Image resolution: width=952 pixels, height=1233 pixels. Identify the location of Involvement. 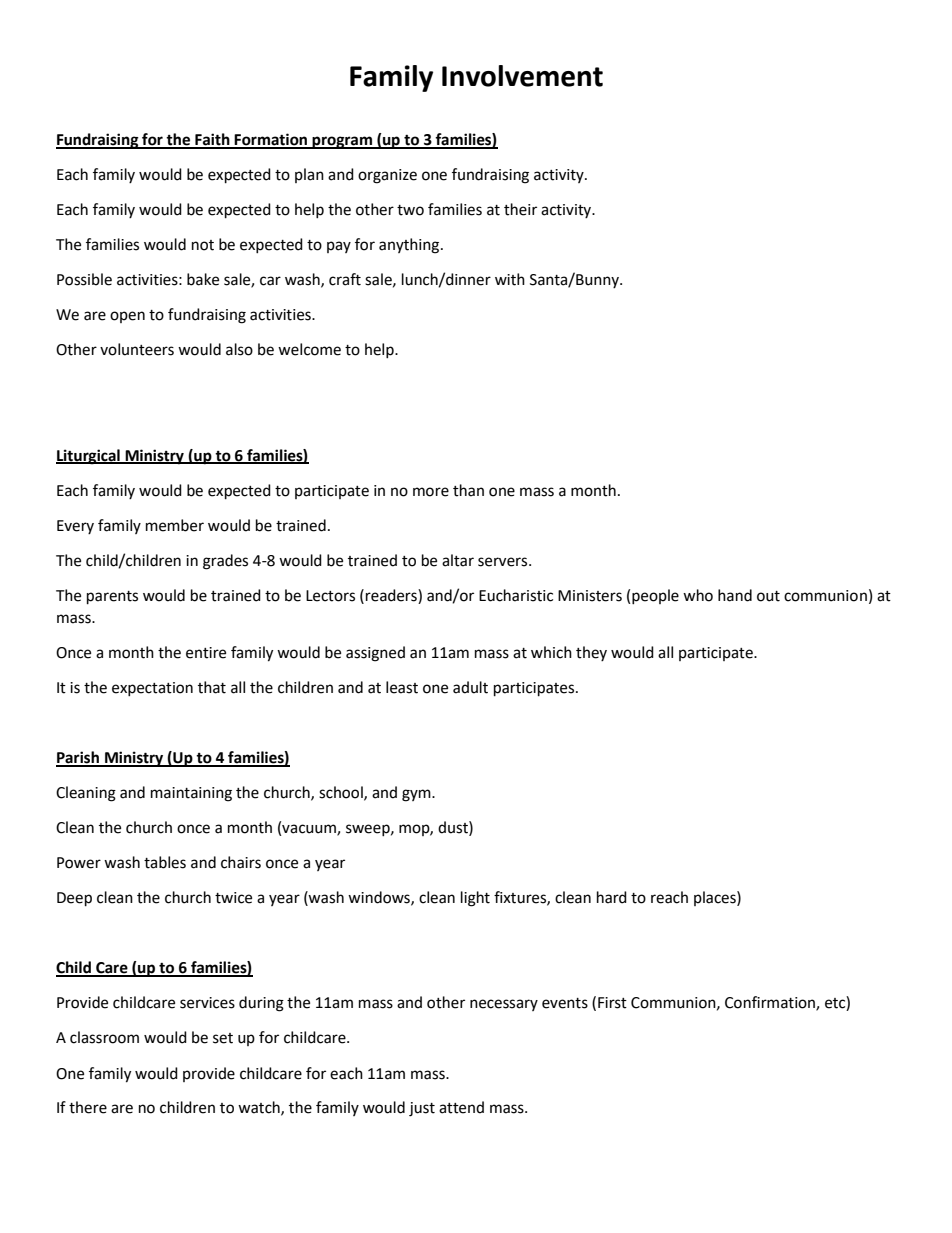
(522, 76).
